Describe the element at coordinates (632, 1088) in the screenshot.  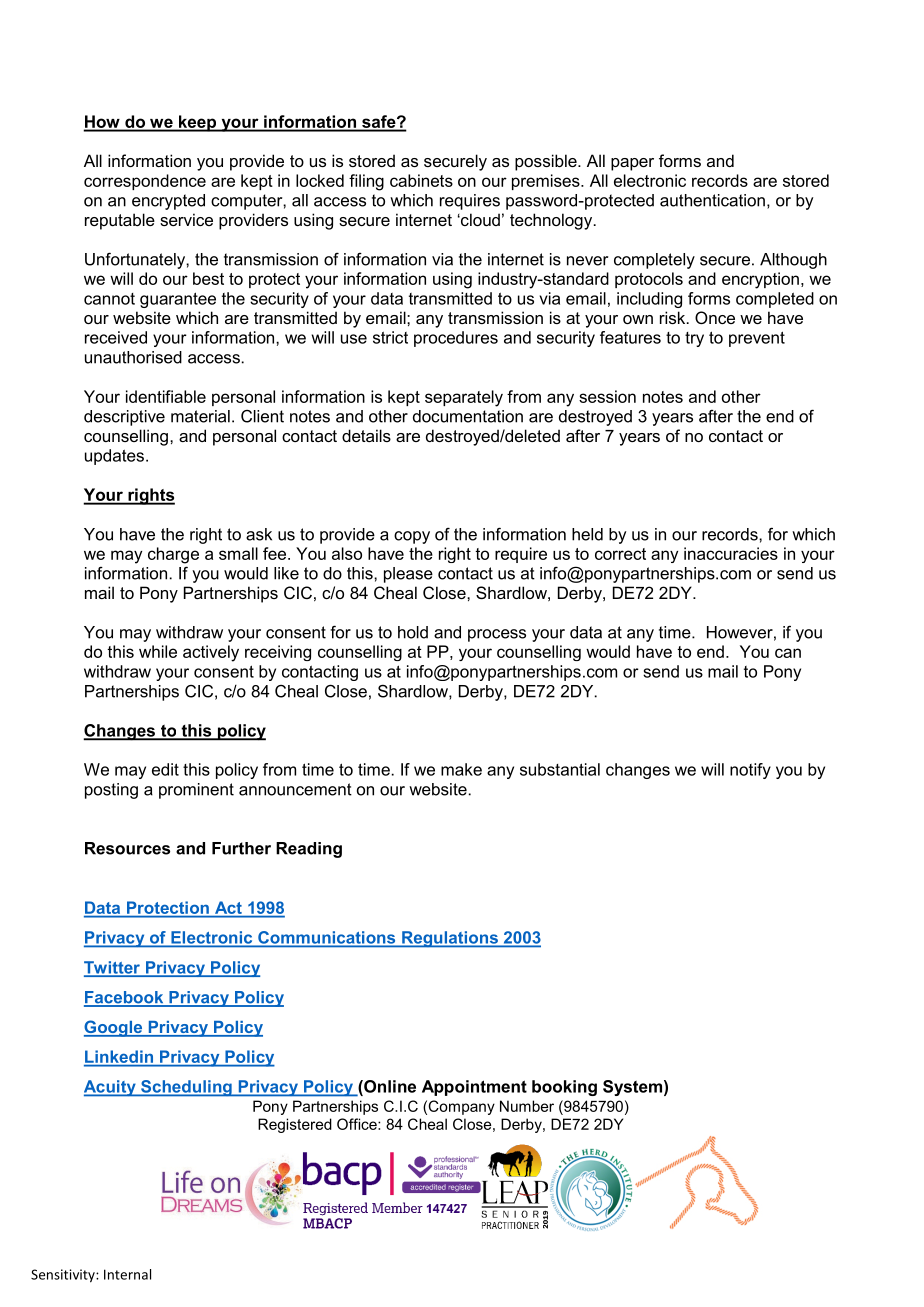
I see `System` at that location.
